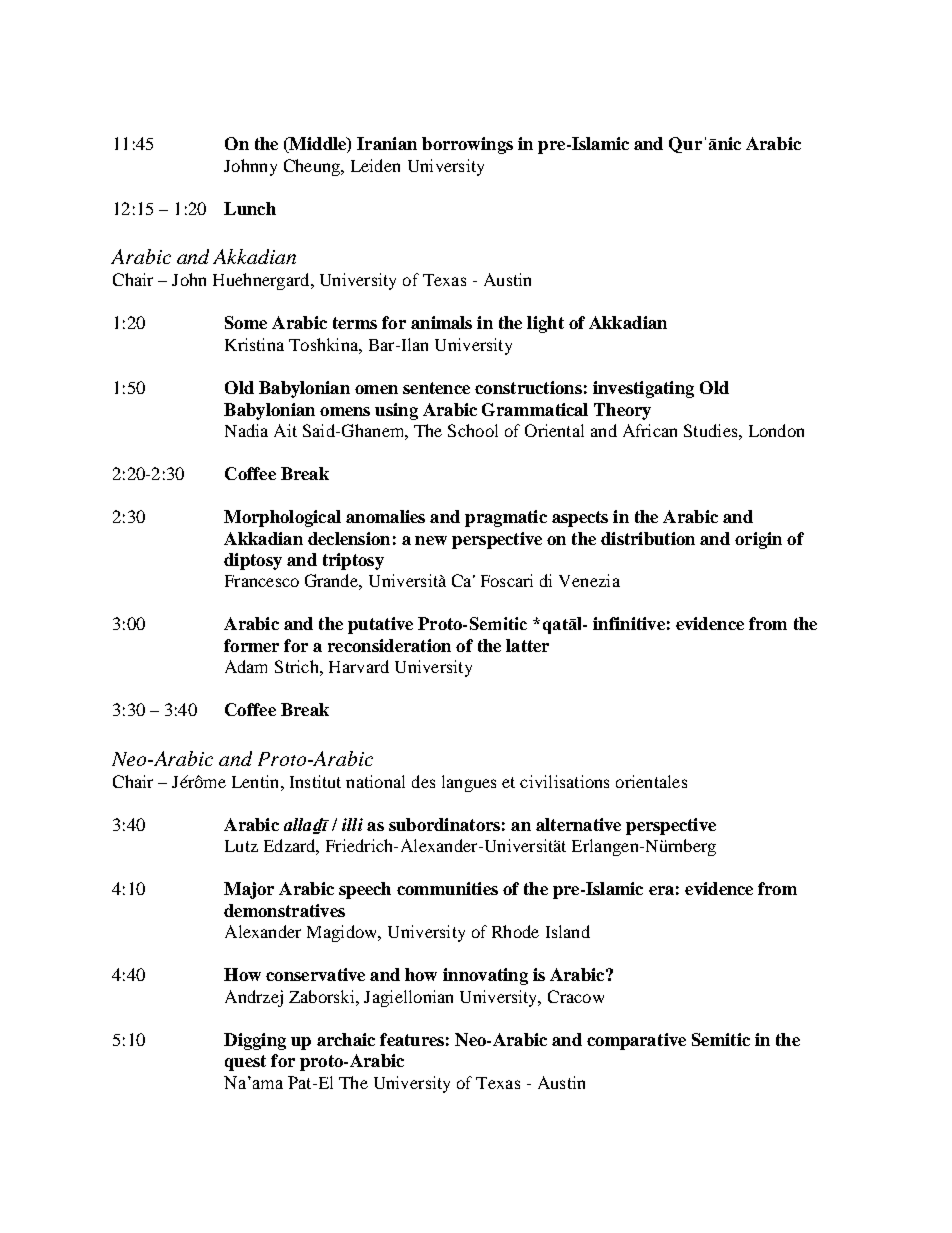 The width and height of the document is (952, 1233). What do you see at coordinates (285, 430) in the document?
I see `Ait` at bounding box center [285, 430].
